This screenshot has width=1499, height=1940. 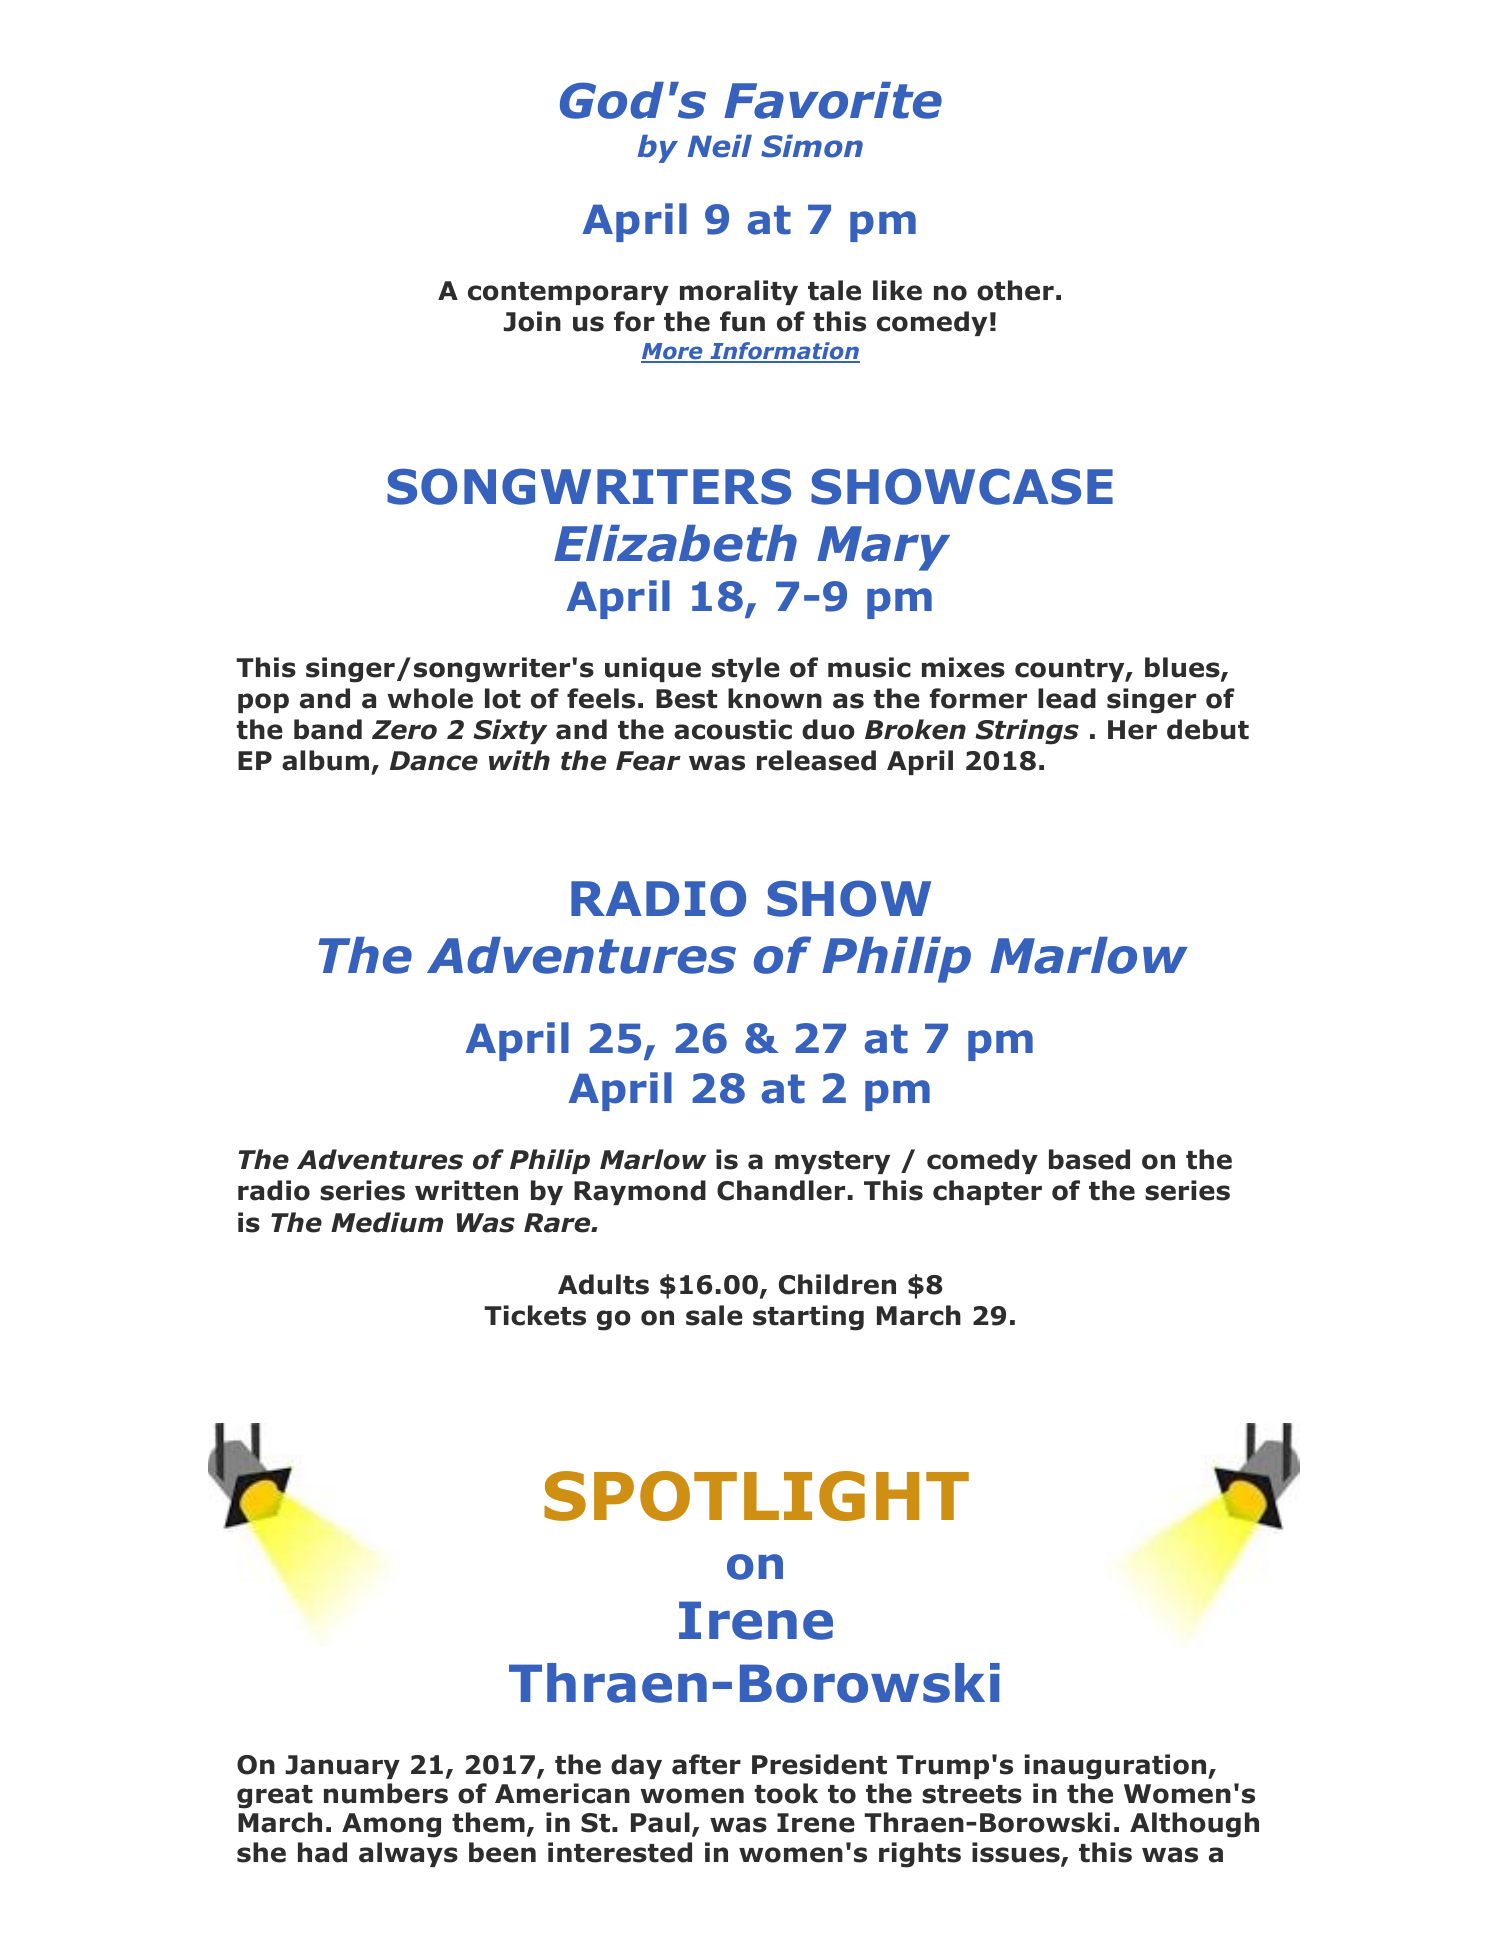 What do you see at coordinates (325, 760) in the screenshot?
I see `album` at bounding box center [325, 760].
